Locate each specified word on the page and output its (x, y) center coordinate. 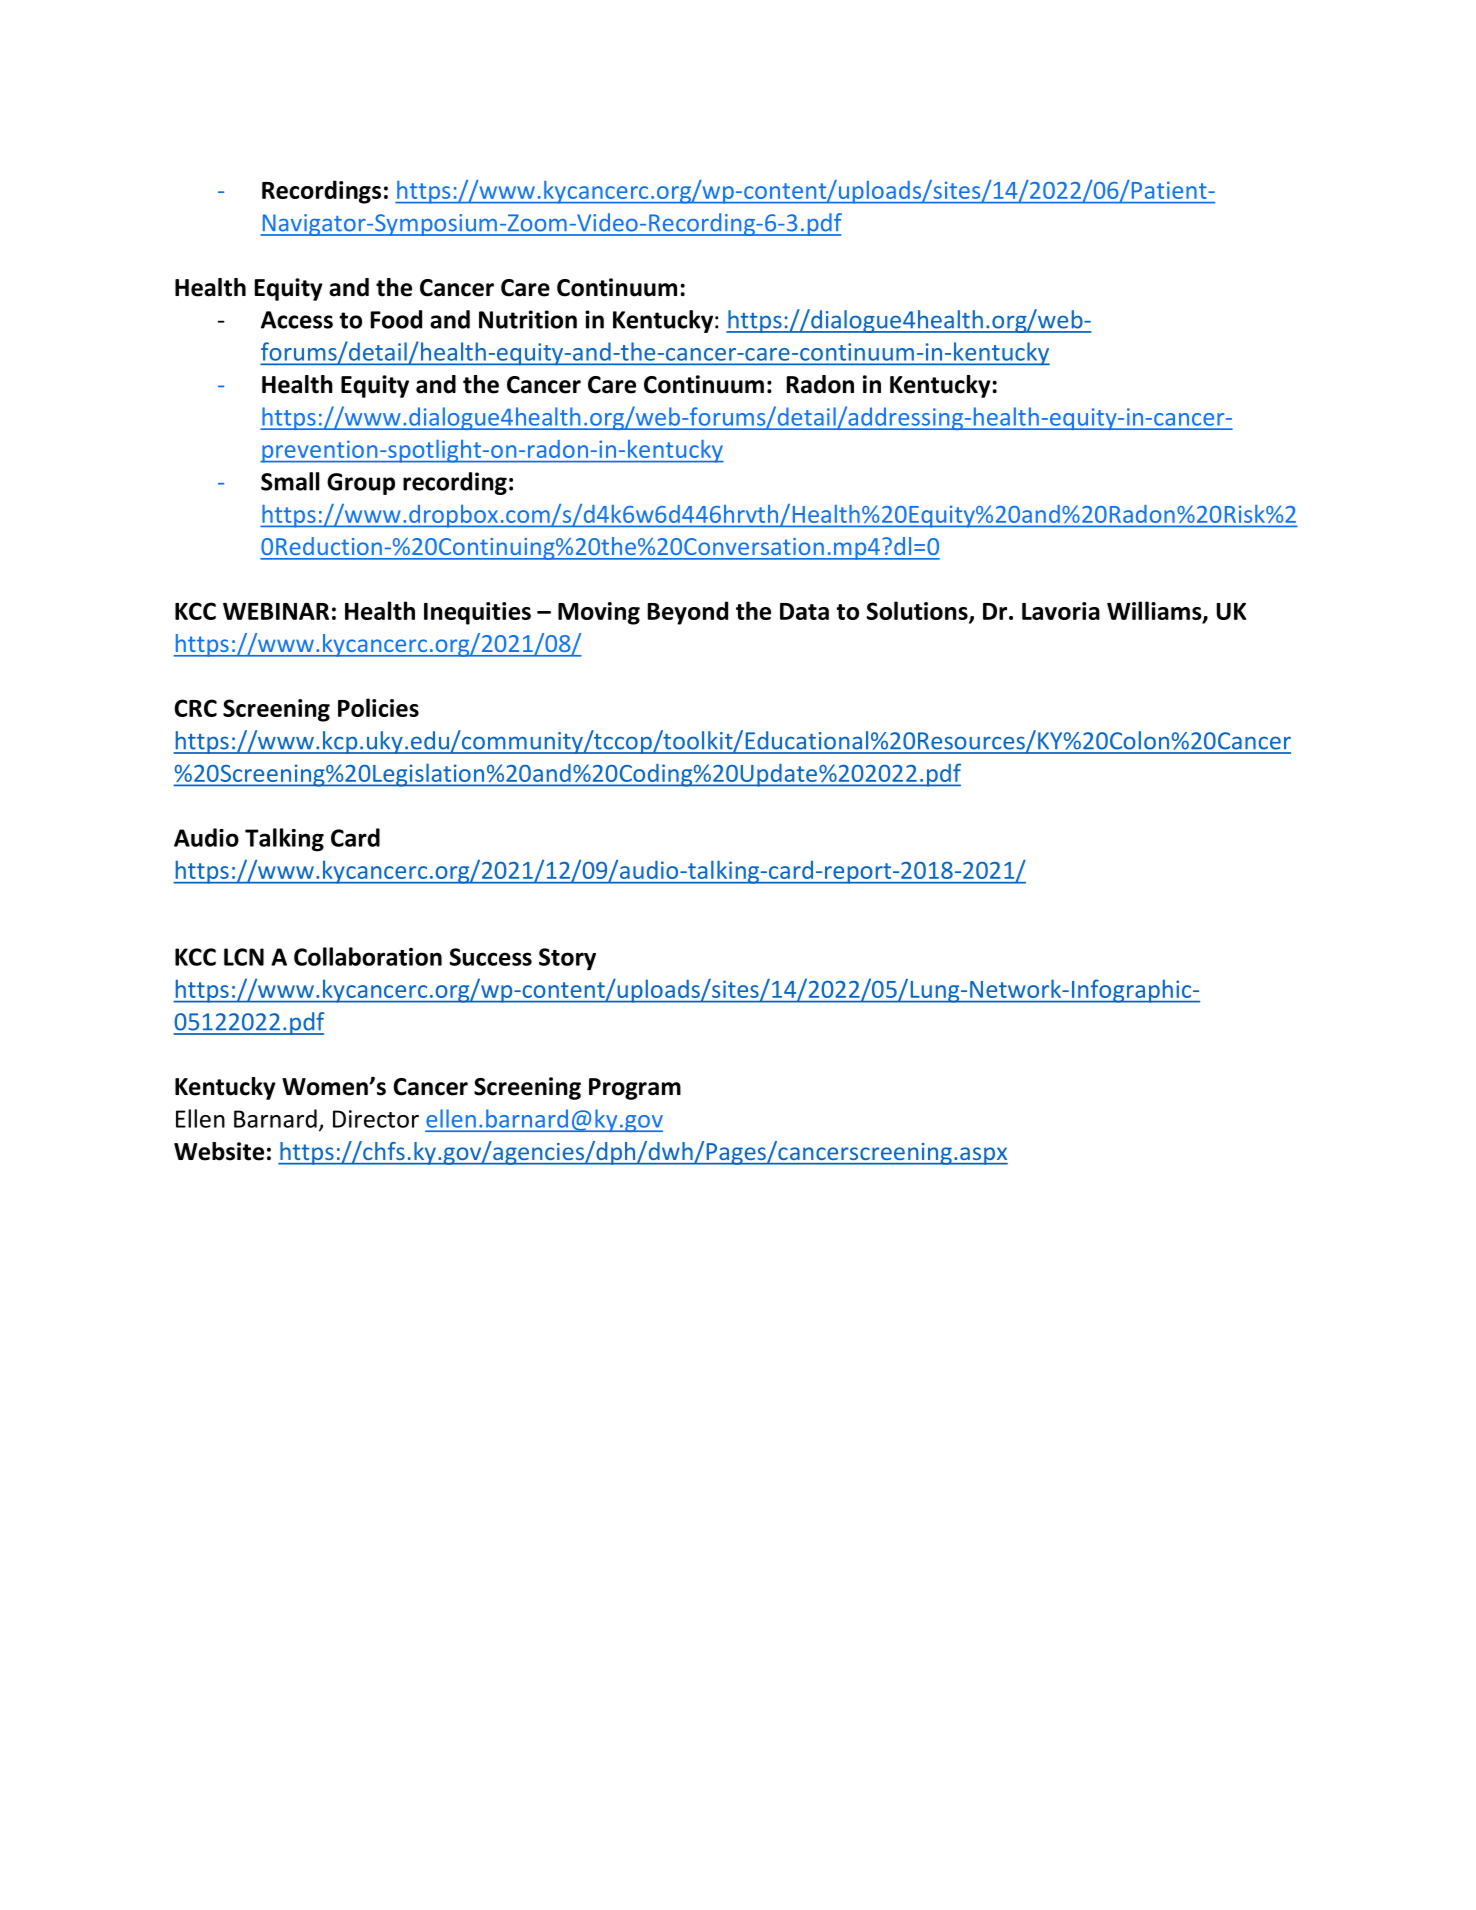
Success (491, 957)
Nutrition (528, 319)
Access (297, 320)
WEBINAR (276, 611)
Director (376, 1119)
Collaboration (368, 956)
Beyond (688, 613)
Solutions (918, 612)
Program (635, 1089)
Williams (1155, 612)
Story (567, 959)
